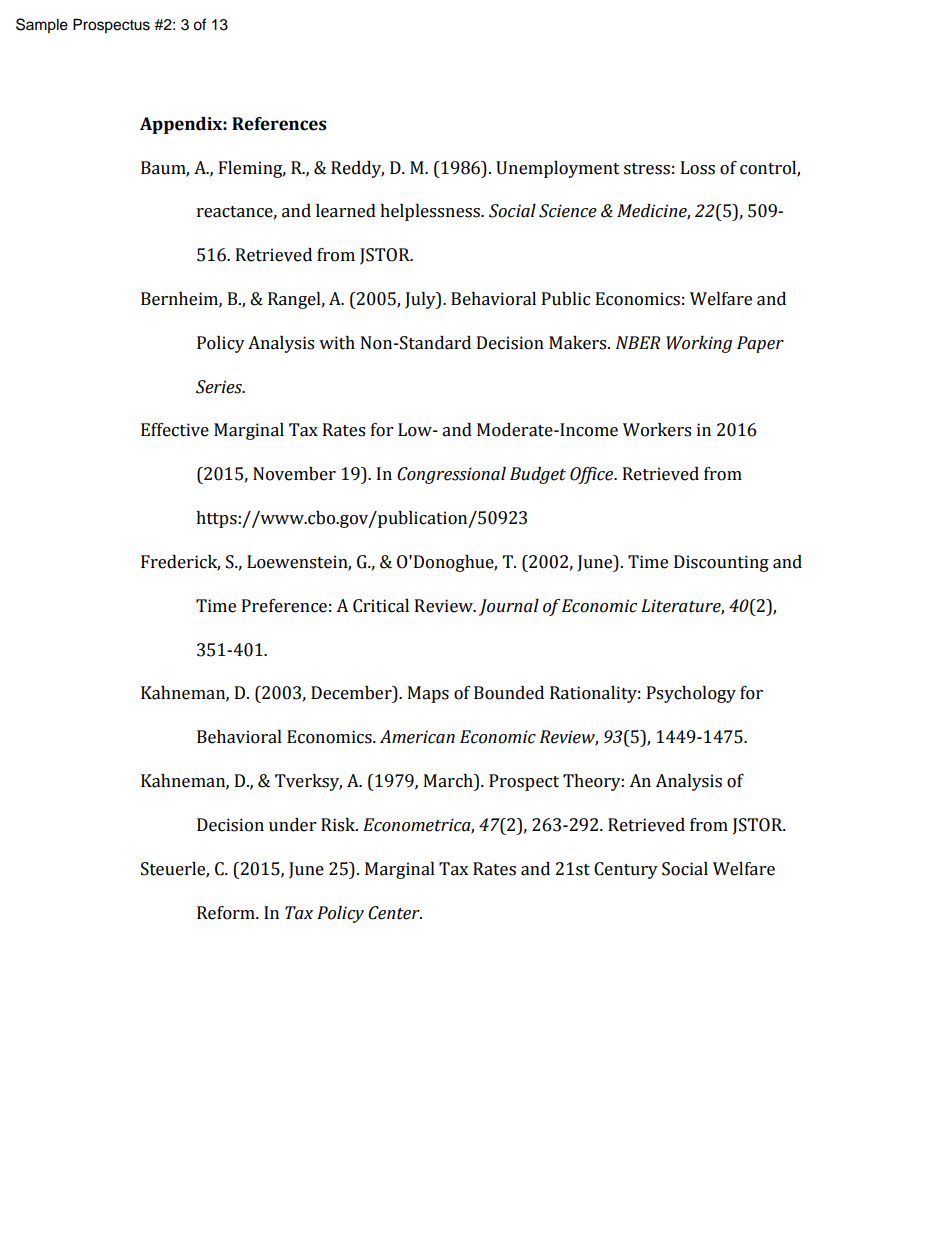  I want to click on Center, so click(395, 913).
